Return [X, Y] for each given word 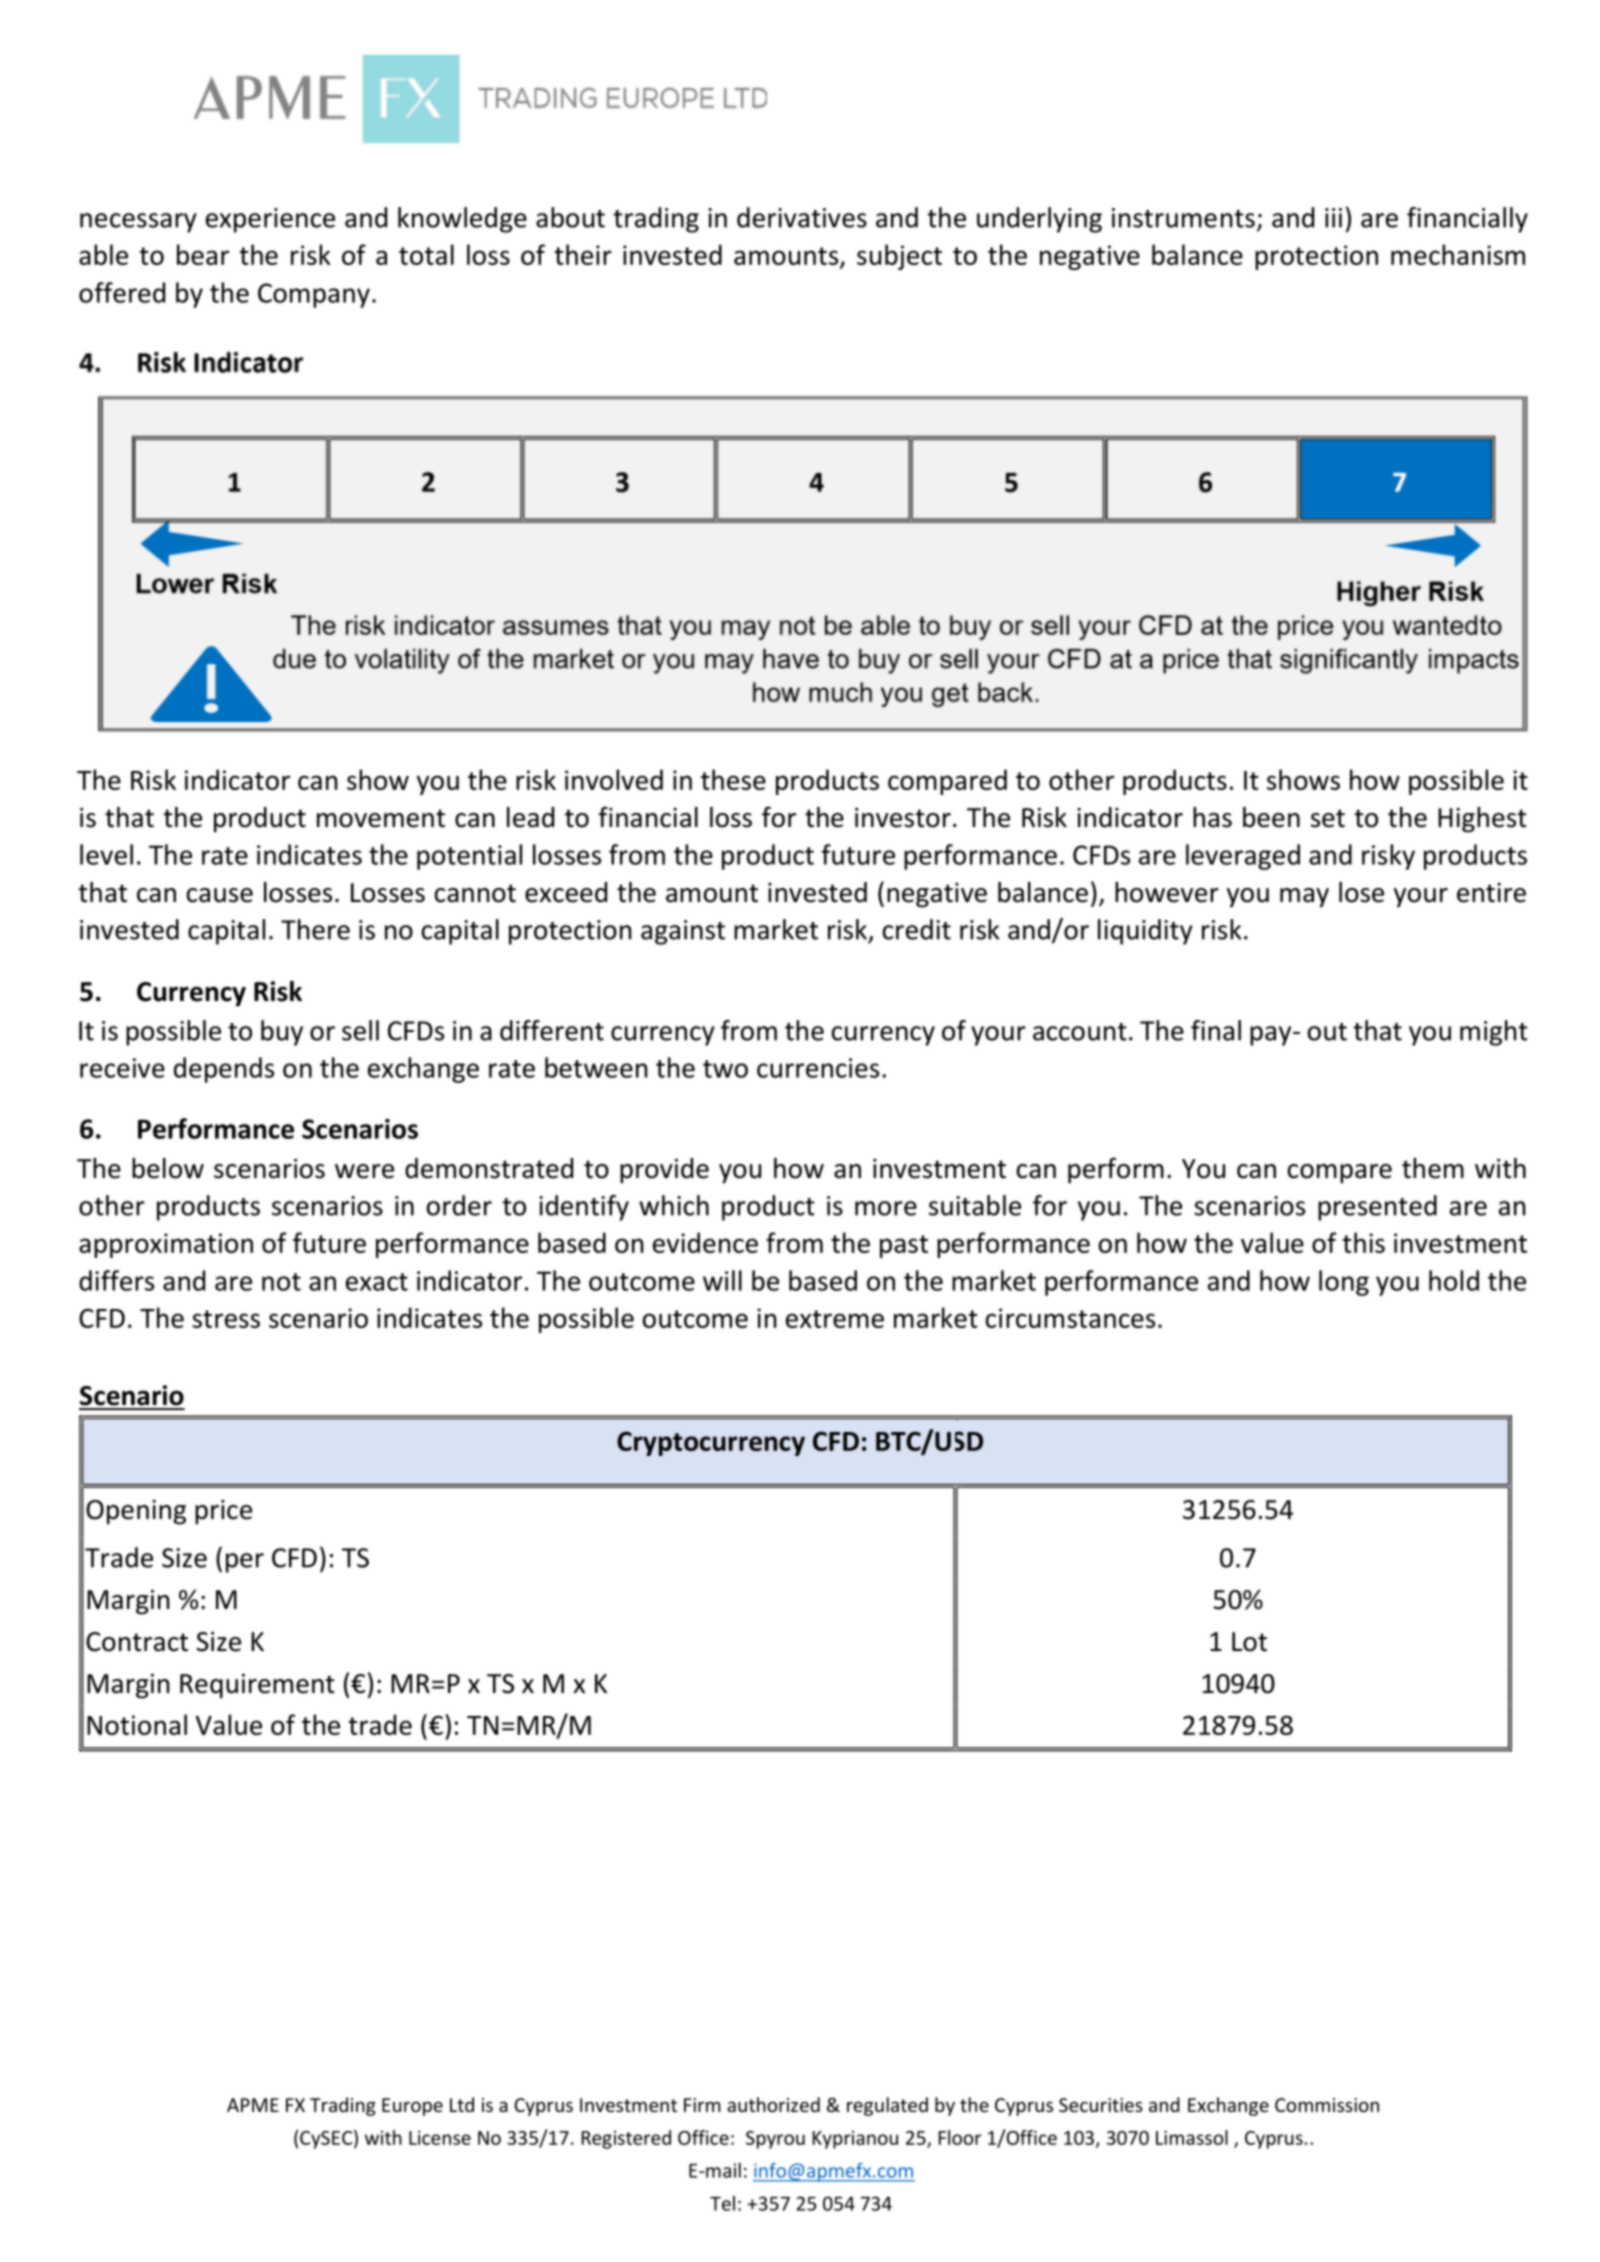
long [1344, 1283]
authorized [773, 2104]
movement [381, 818]
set [1328, 818]
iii [1333, 218]
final [1216, 1030]
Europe [412, 2107]
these [733, 779]
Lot [1249, 1642]
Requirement [257, 1686]
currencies [818, 1068]
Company [314, 295]
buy [282, 1033]
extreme [835, 1319]
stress [226, 1319]
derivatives [802, 217]
